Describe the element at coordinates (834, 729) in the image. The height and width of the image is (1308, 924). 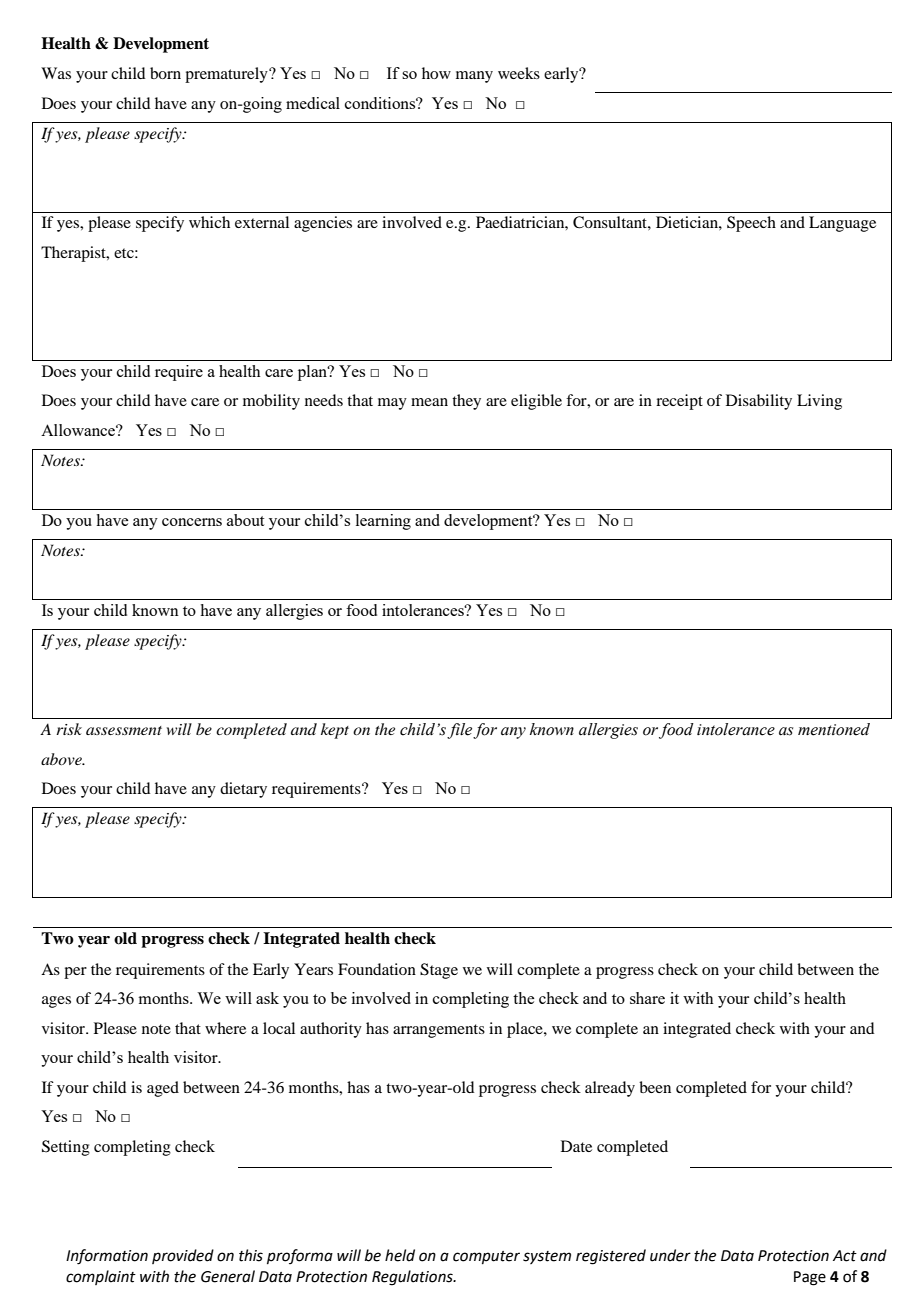
I see `mentioned` at that location.
